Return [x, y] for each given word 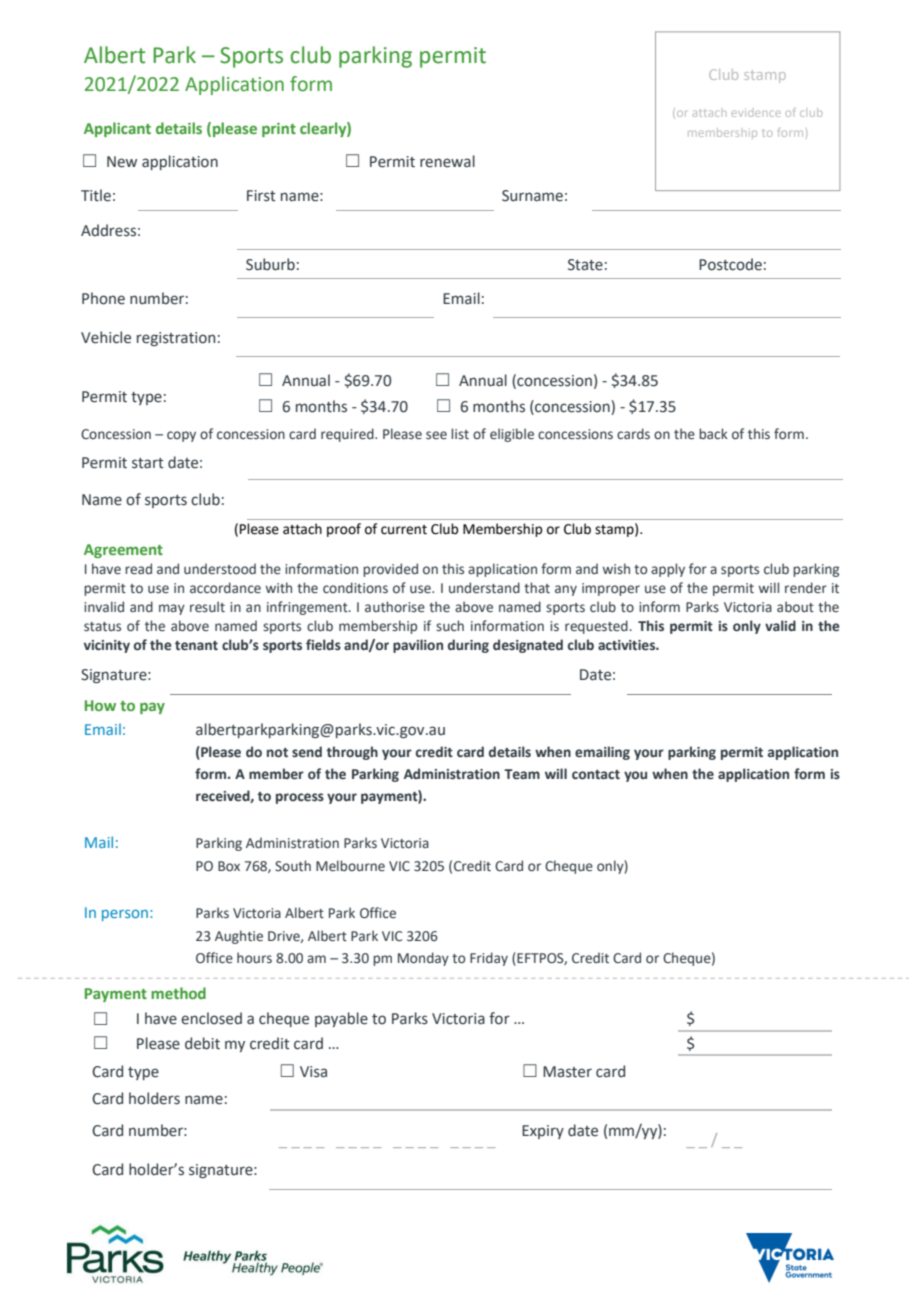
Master [567, 1072]
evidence [756, 112]
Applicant [117, 129]
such [450, 625]
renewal [447, 161]
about [795, 606]
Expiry [543, 1132]
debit [202, 1043]
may [172, 609]
